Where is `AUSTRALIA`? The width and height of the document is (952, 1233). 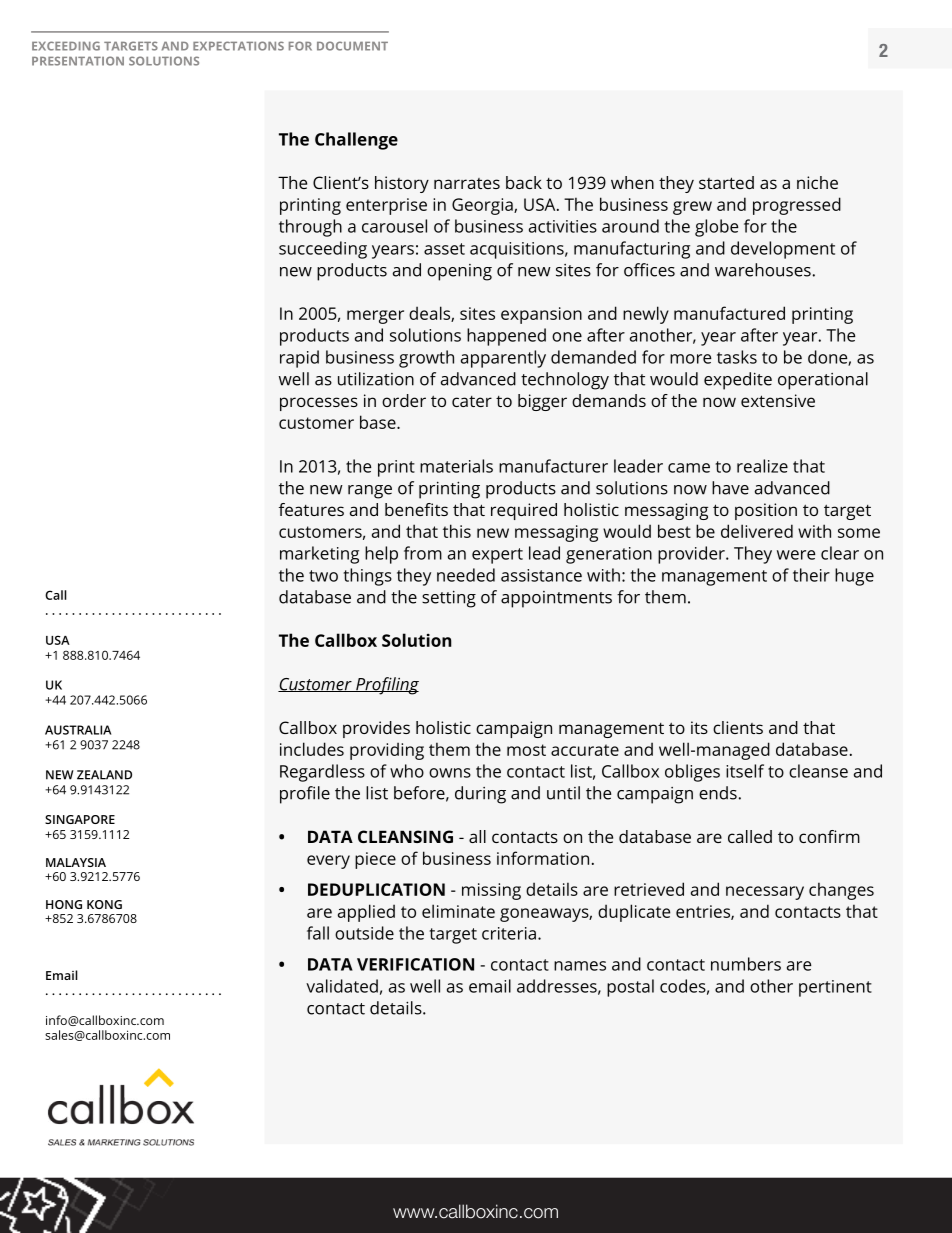
AUSTRALIA is located at coordinates (78, 730).
